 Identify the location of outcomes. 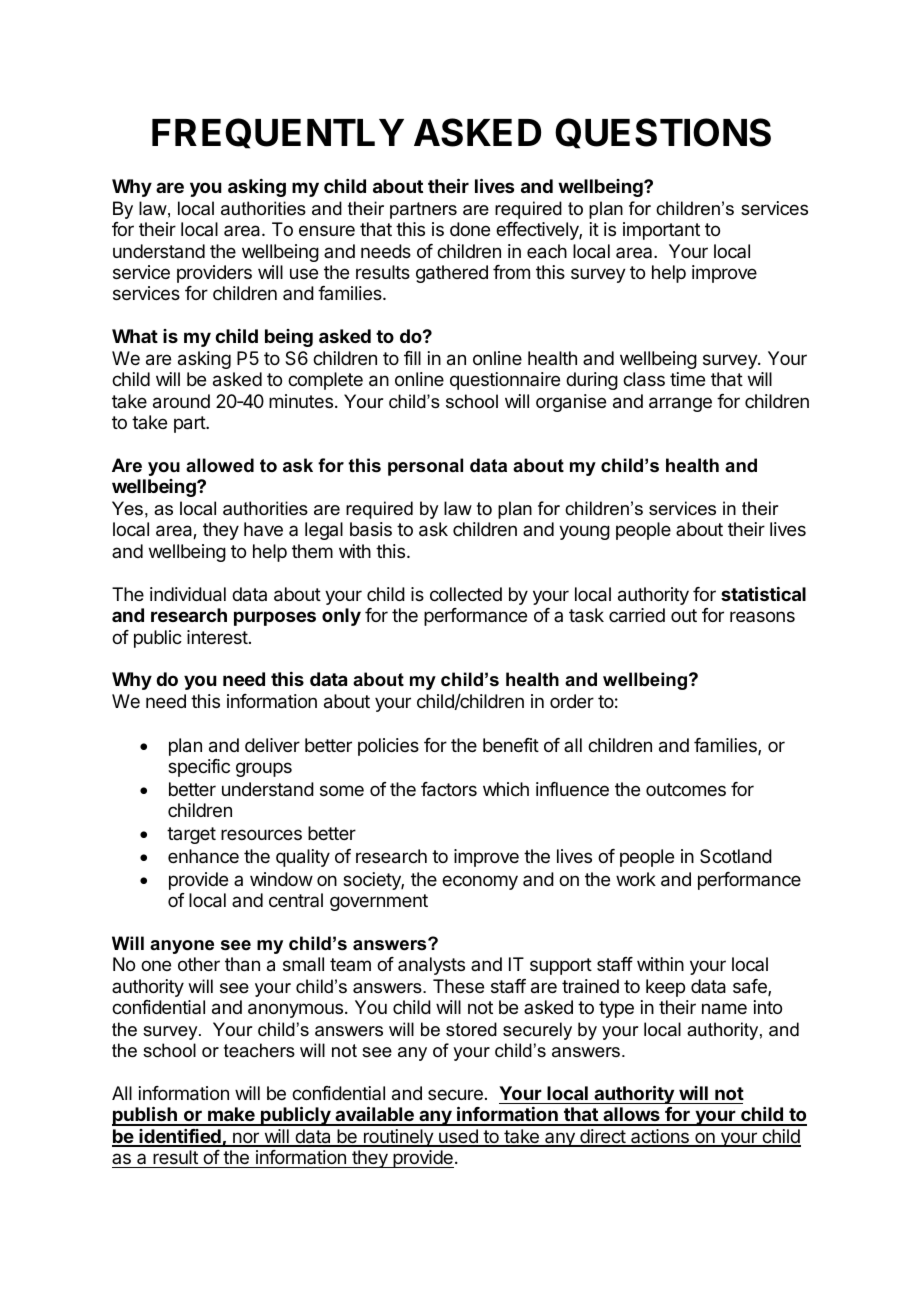
(686, 789).
